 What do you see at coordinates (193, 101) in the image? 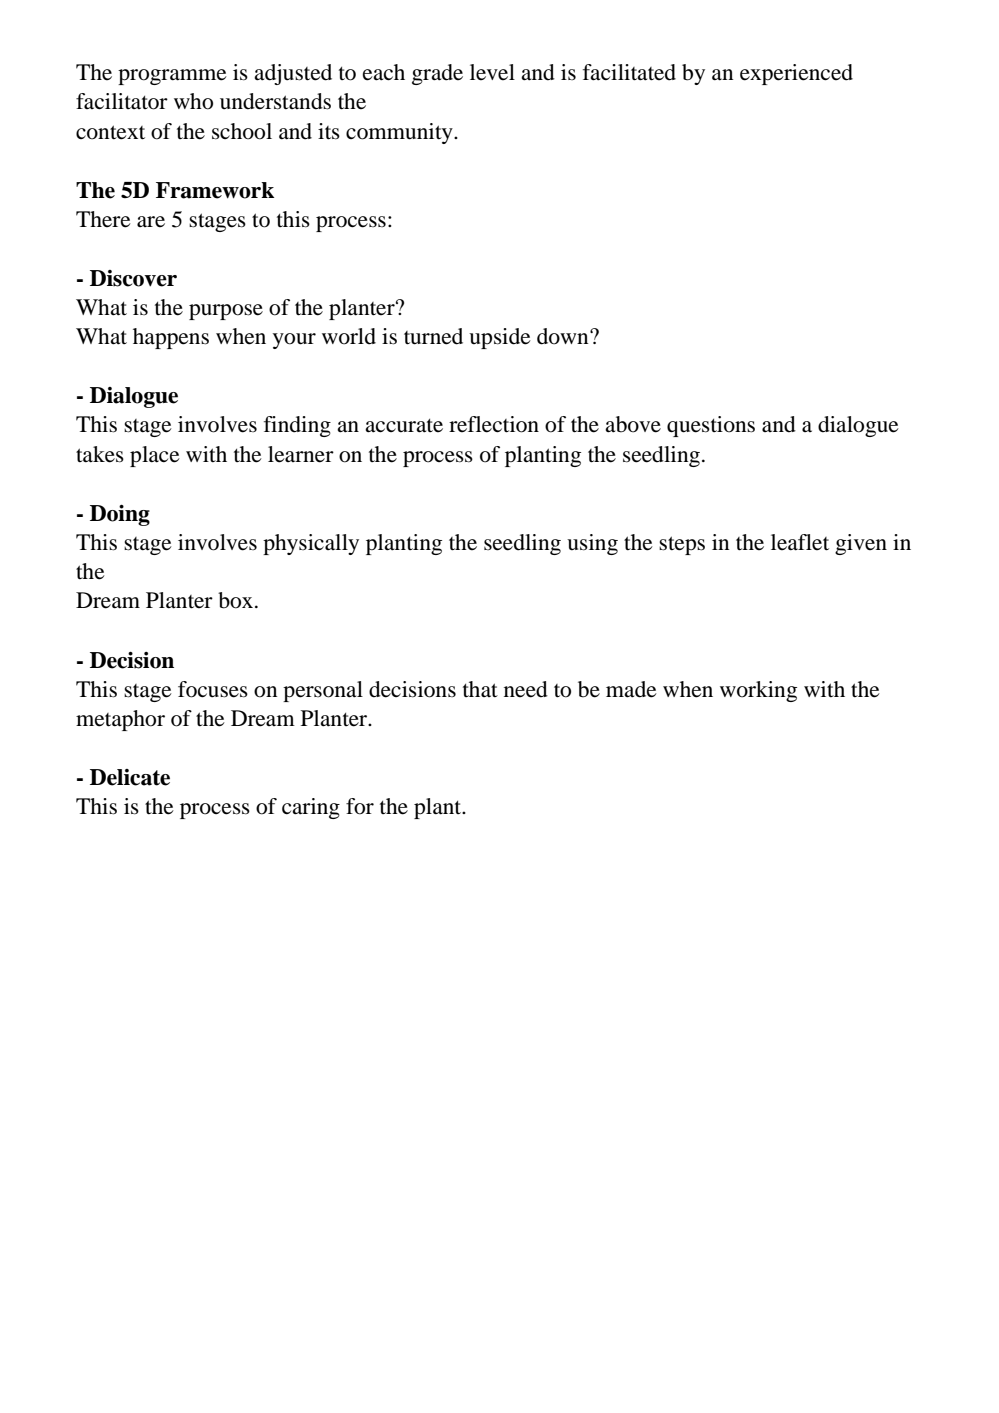
I see `who` at bounding box center [193, 101].
